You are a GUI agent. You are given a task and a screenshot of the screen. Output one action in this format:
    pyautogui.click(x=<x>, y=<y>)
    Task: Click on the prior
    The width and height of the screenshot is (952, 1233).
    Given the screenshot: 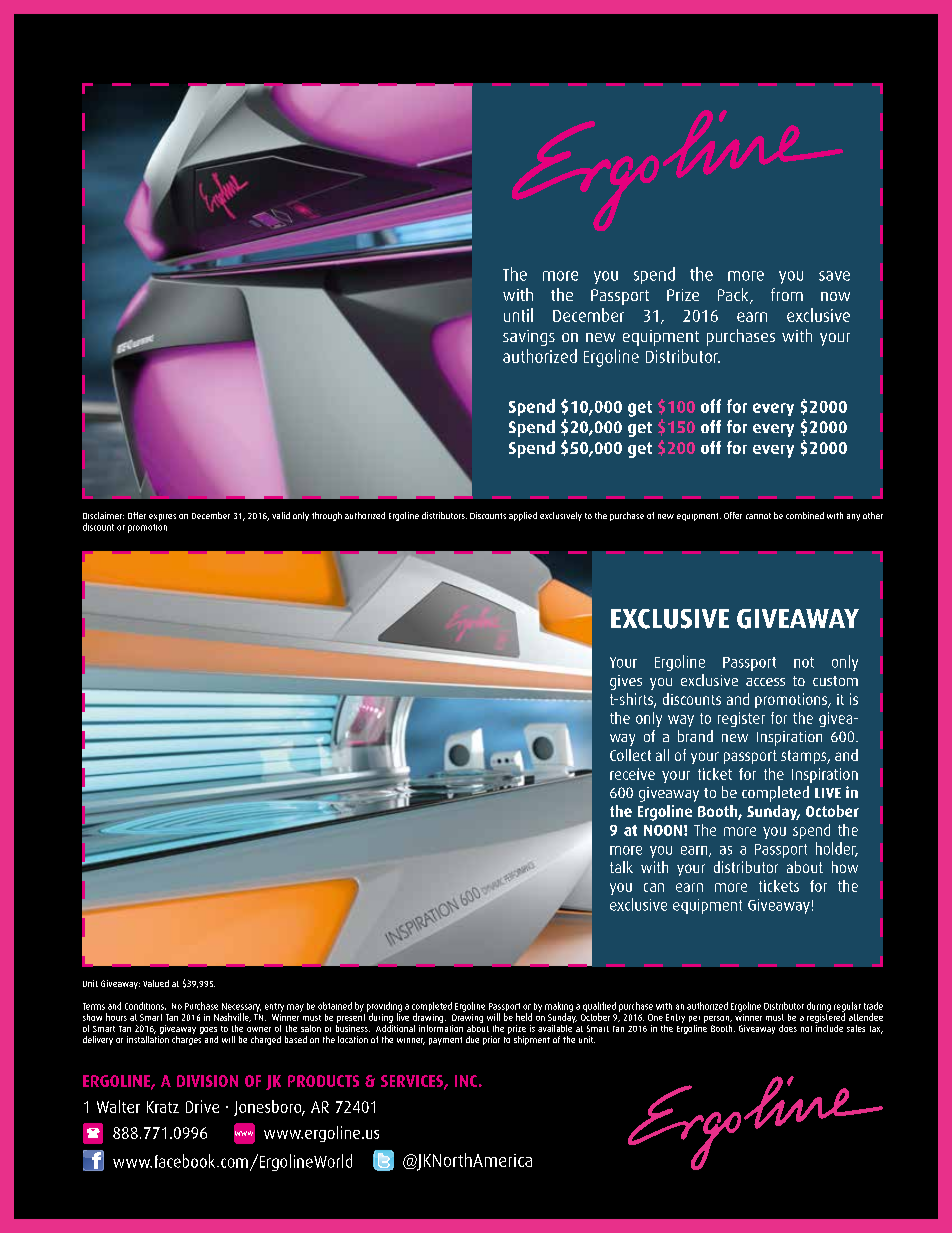 What is the action you would take?
    pyautogui.click(x=491, y=1040)
